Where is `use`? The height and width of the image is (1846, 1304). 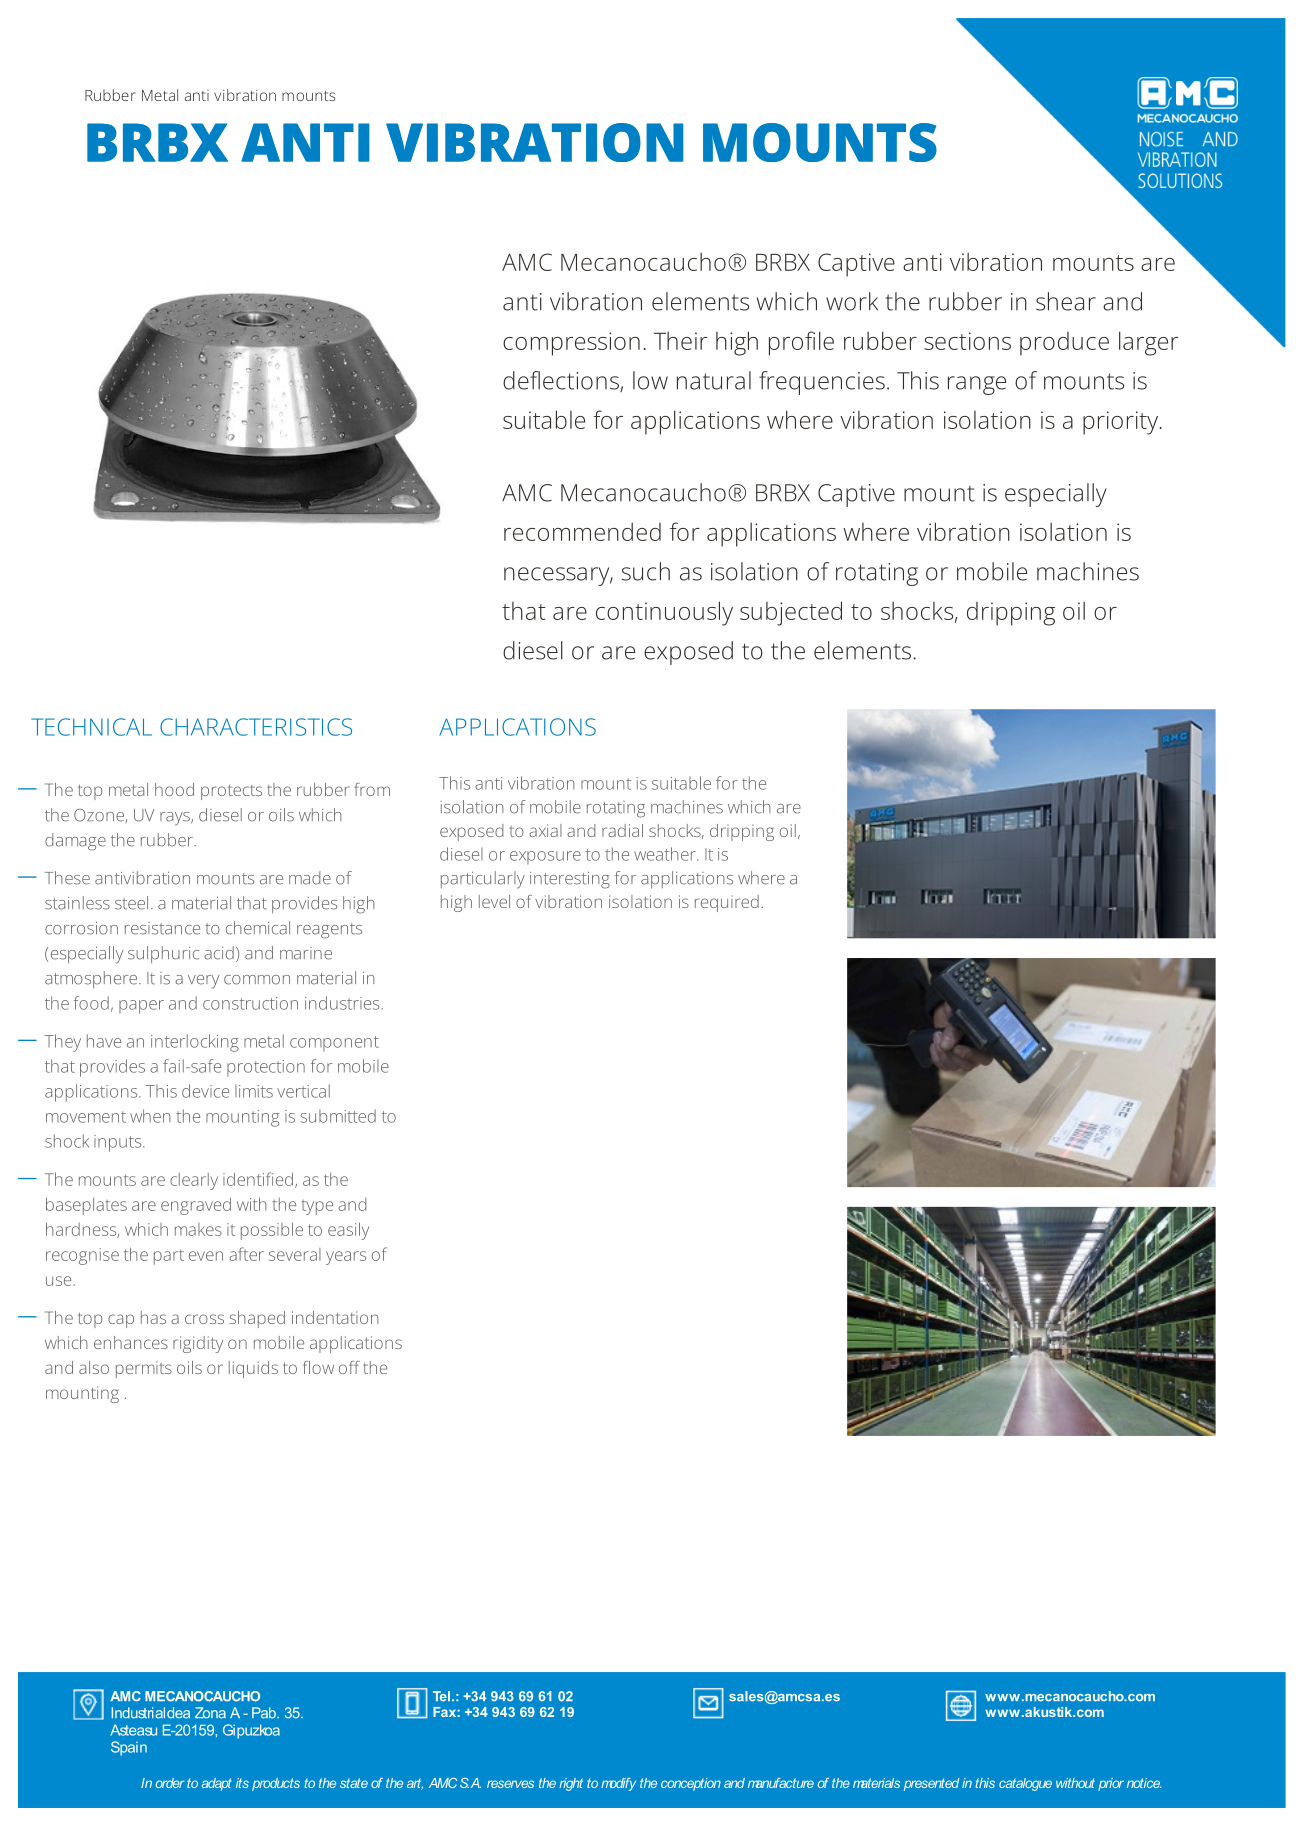 use is located at coordinates (60, 1281).
